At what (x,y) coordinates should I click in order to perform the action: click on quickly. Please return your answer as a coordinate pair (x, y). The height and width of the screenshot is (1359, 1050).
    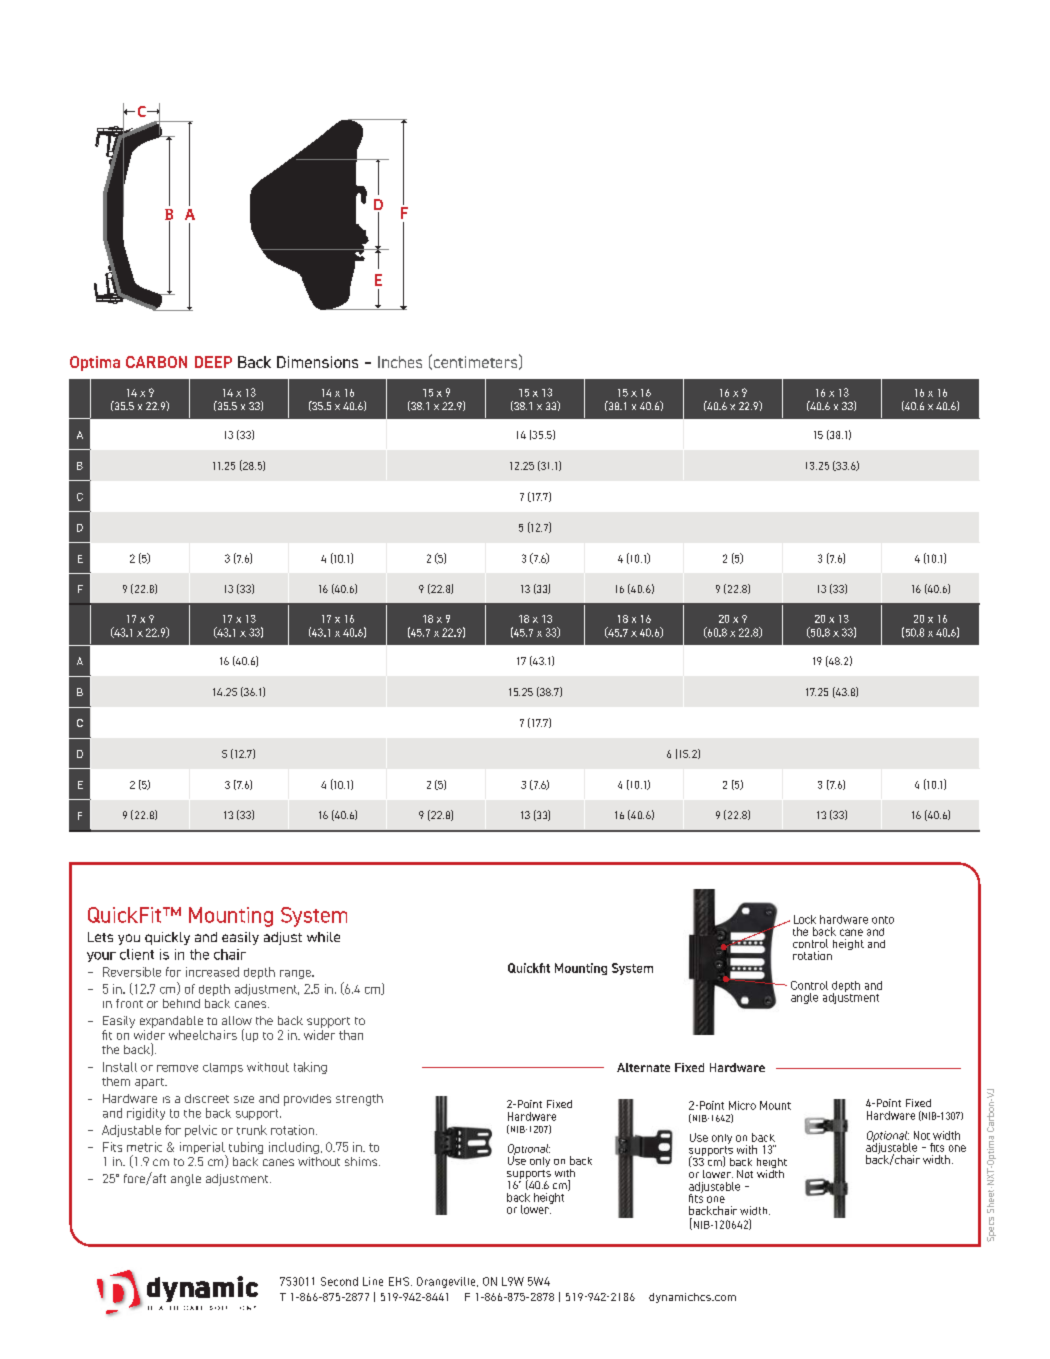
    Looking at the image, I should click on (167, 938).
